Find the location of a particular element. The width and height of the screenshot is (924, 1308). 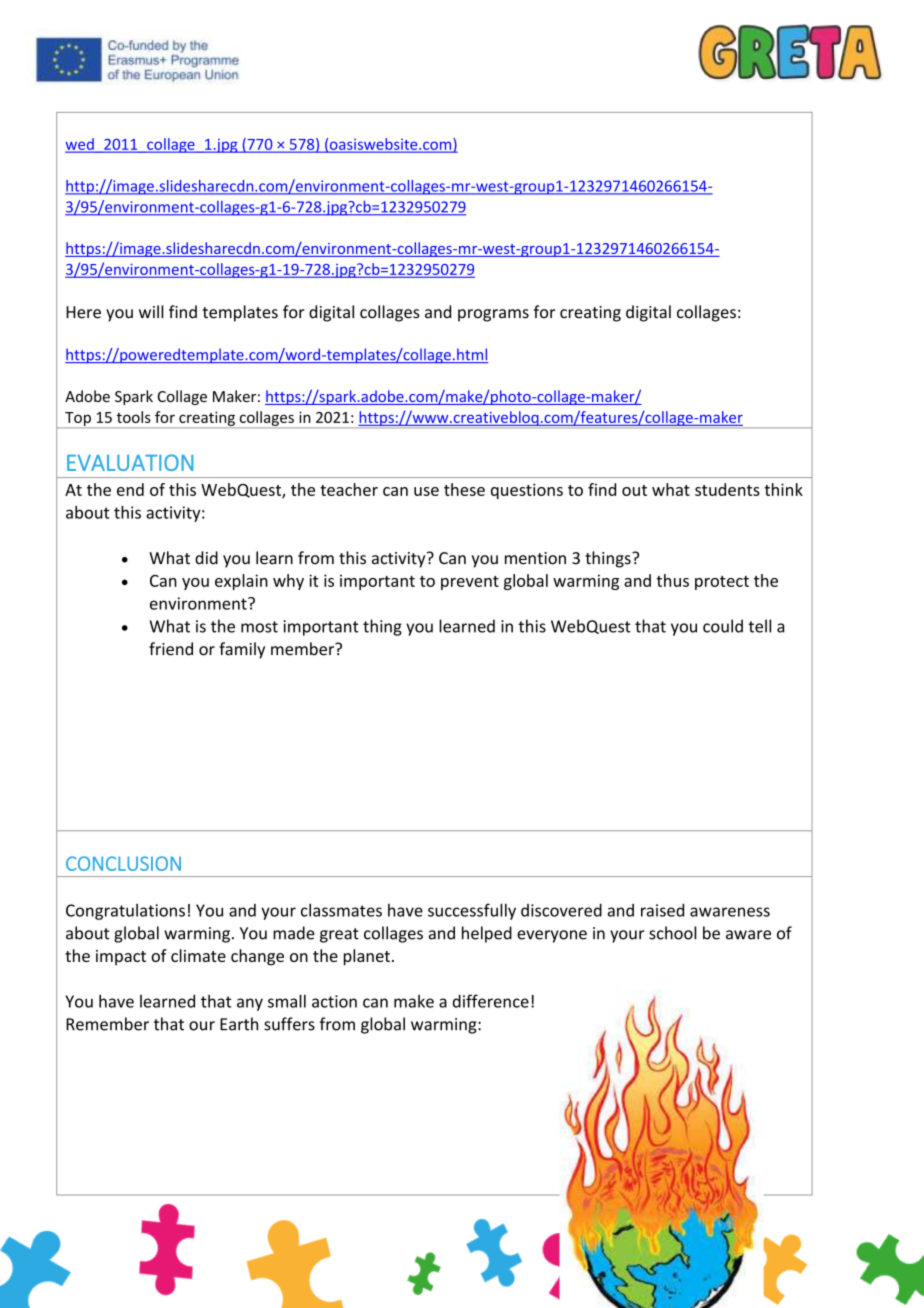

friend is located at coordinates (171, 649).
